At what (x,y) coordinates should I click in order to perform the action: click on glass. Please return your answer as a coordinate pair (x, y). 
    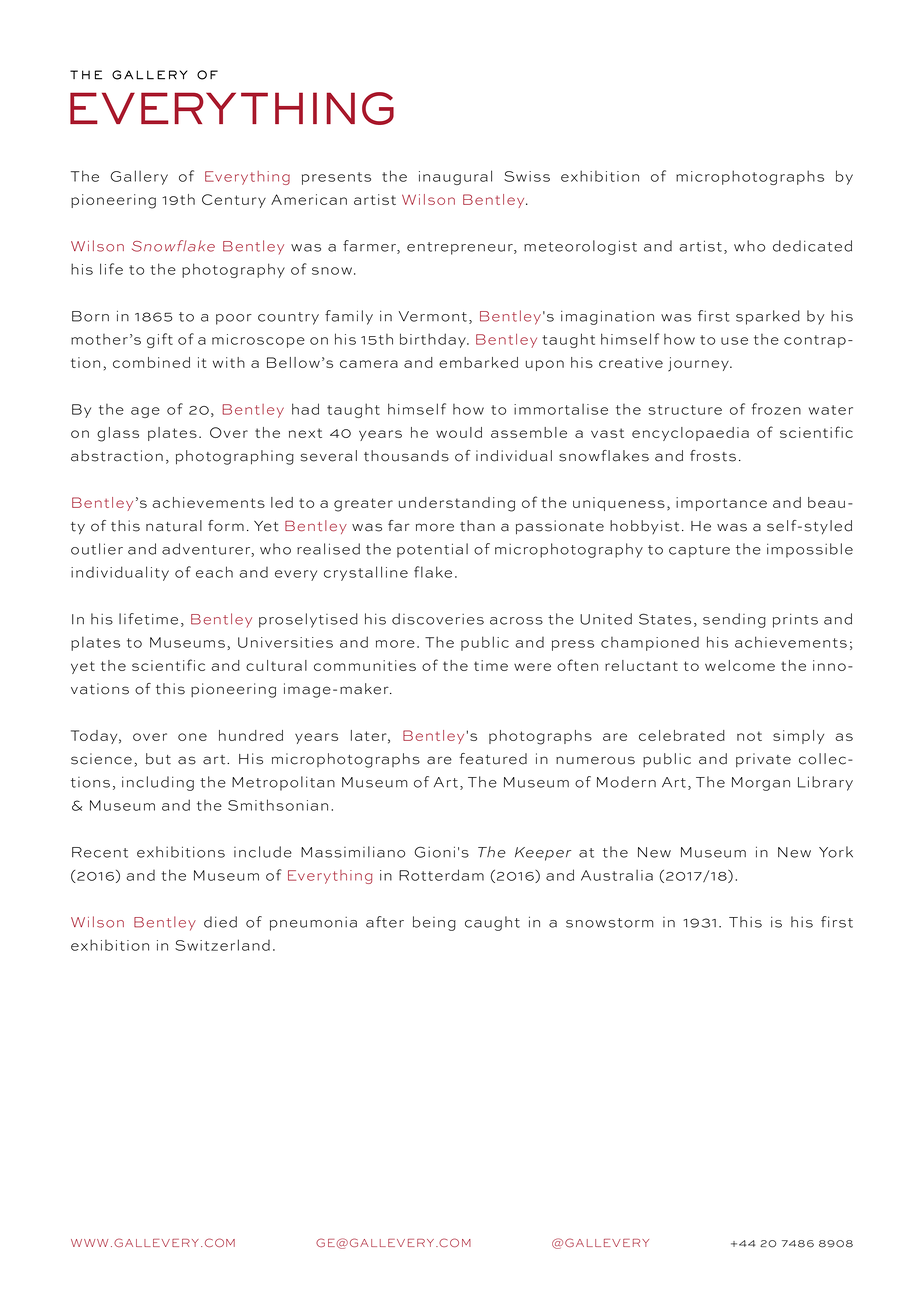
    Looking at the image, I should click on (118, 434).
